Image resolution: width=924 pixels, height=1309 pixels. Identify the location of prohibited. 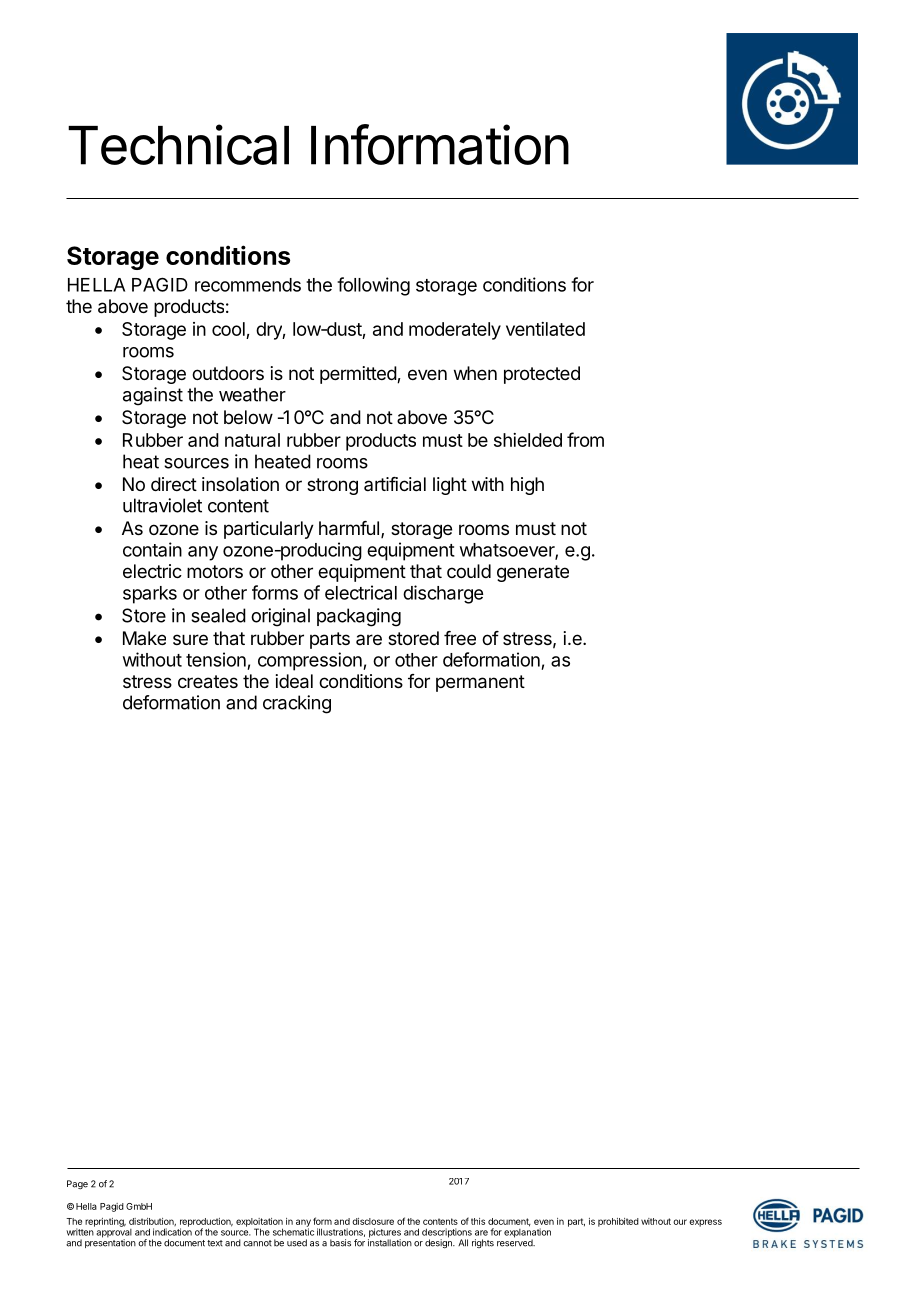
(618, 1222).
